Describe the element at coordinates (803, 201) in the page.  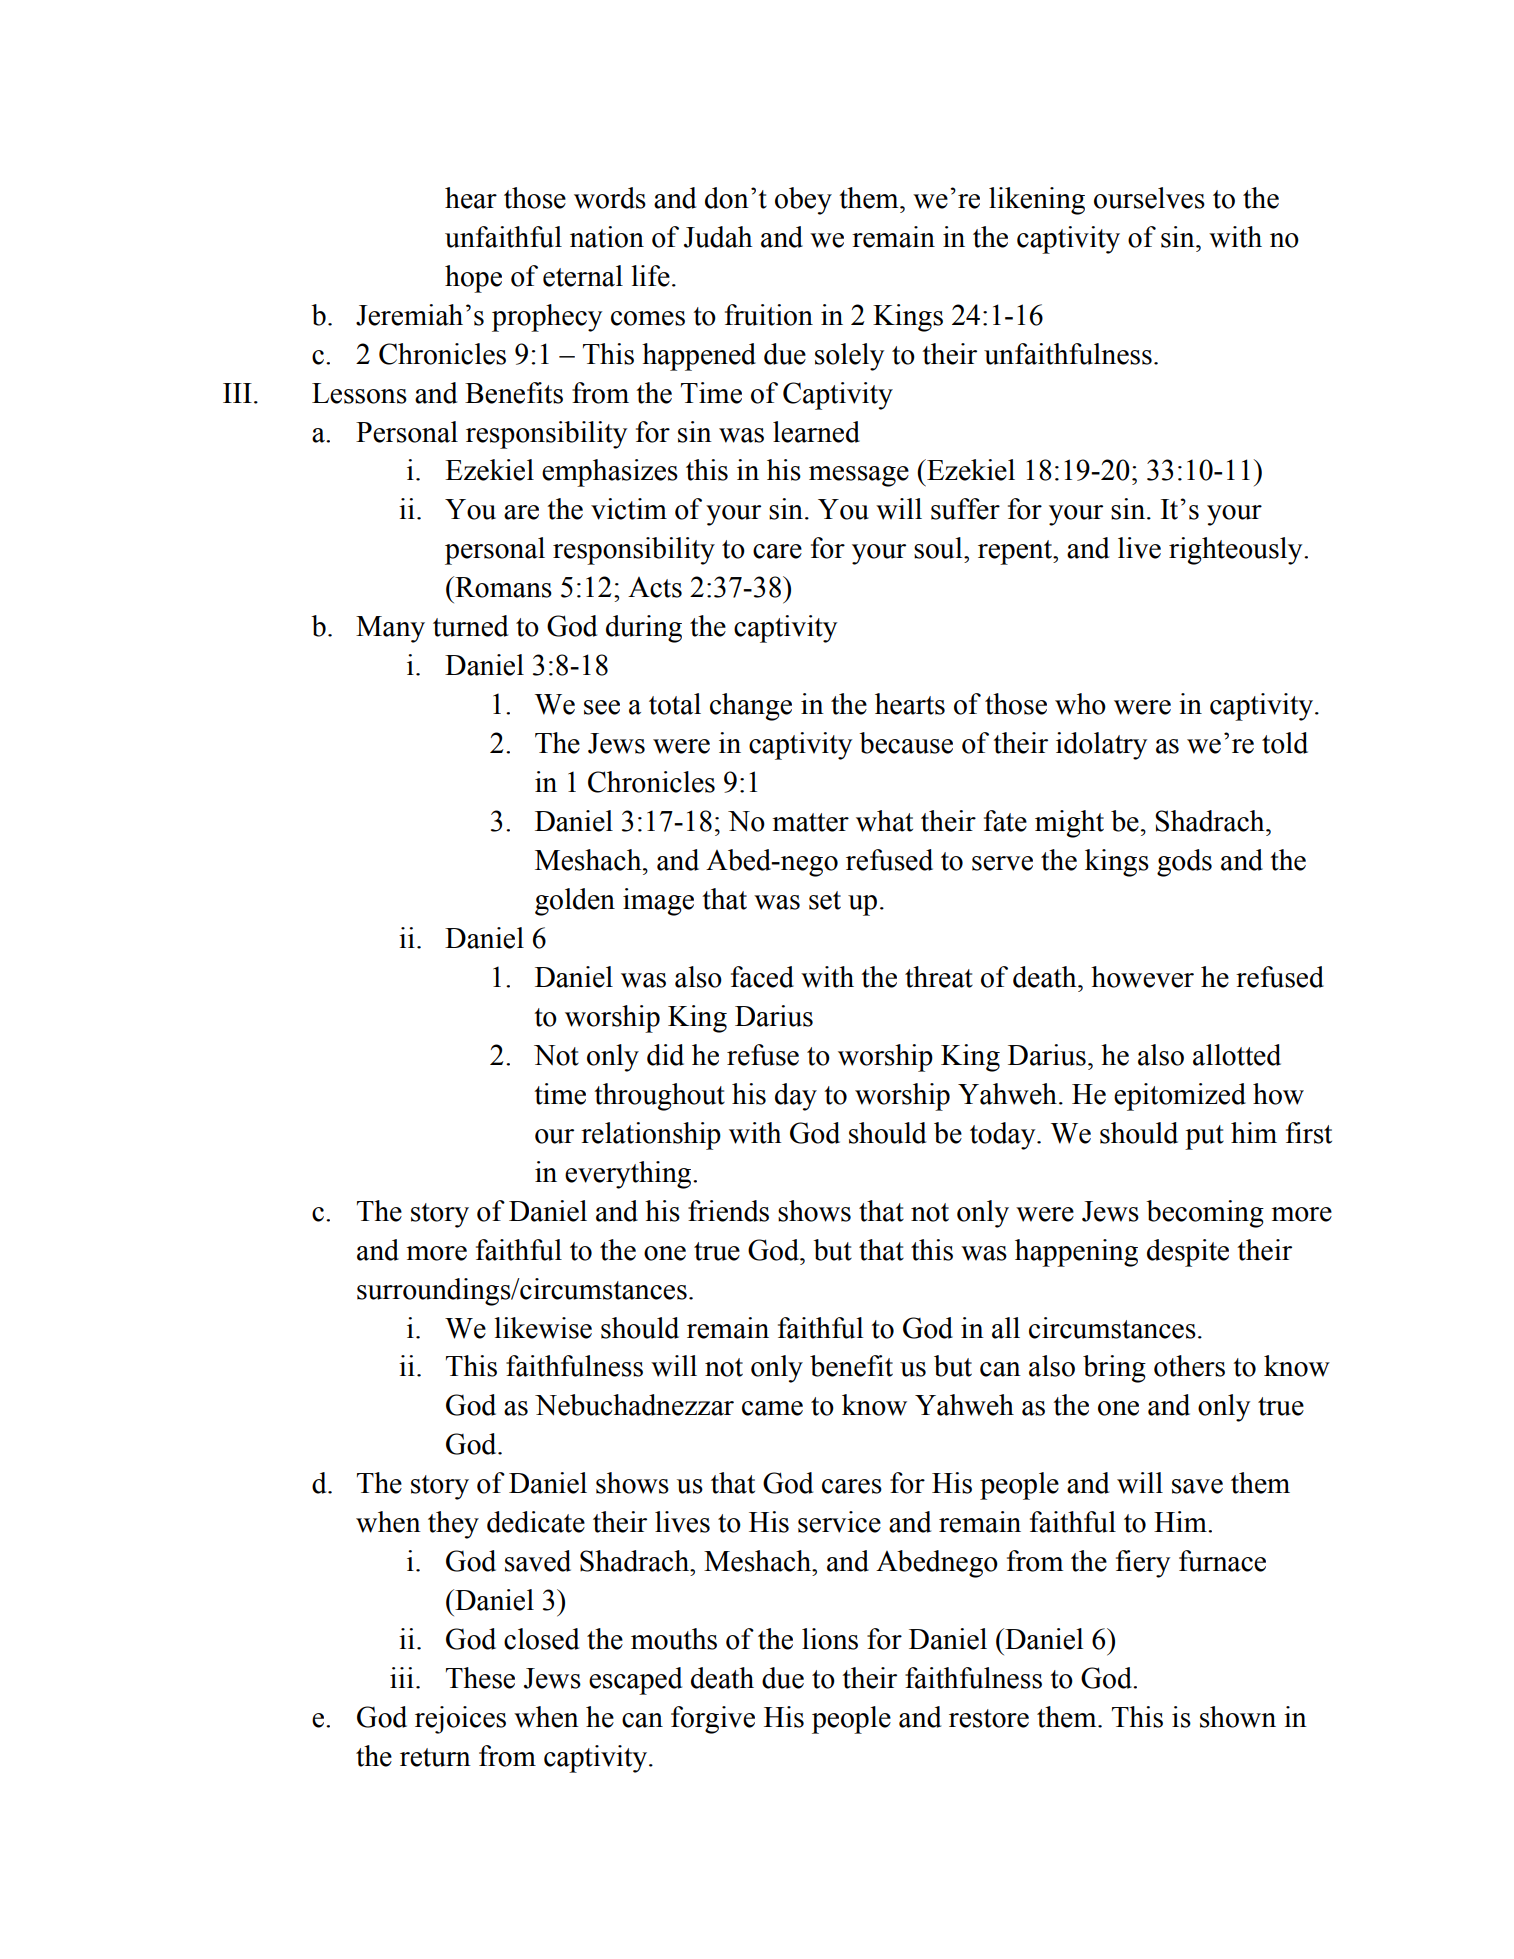
I see `obey` at that location.
